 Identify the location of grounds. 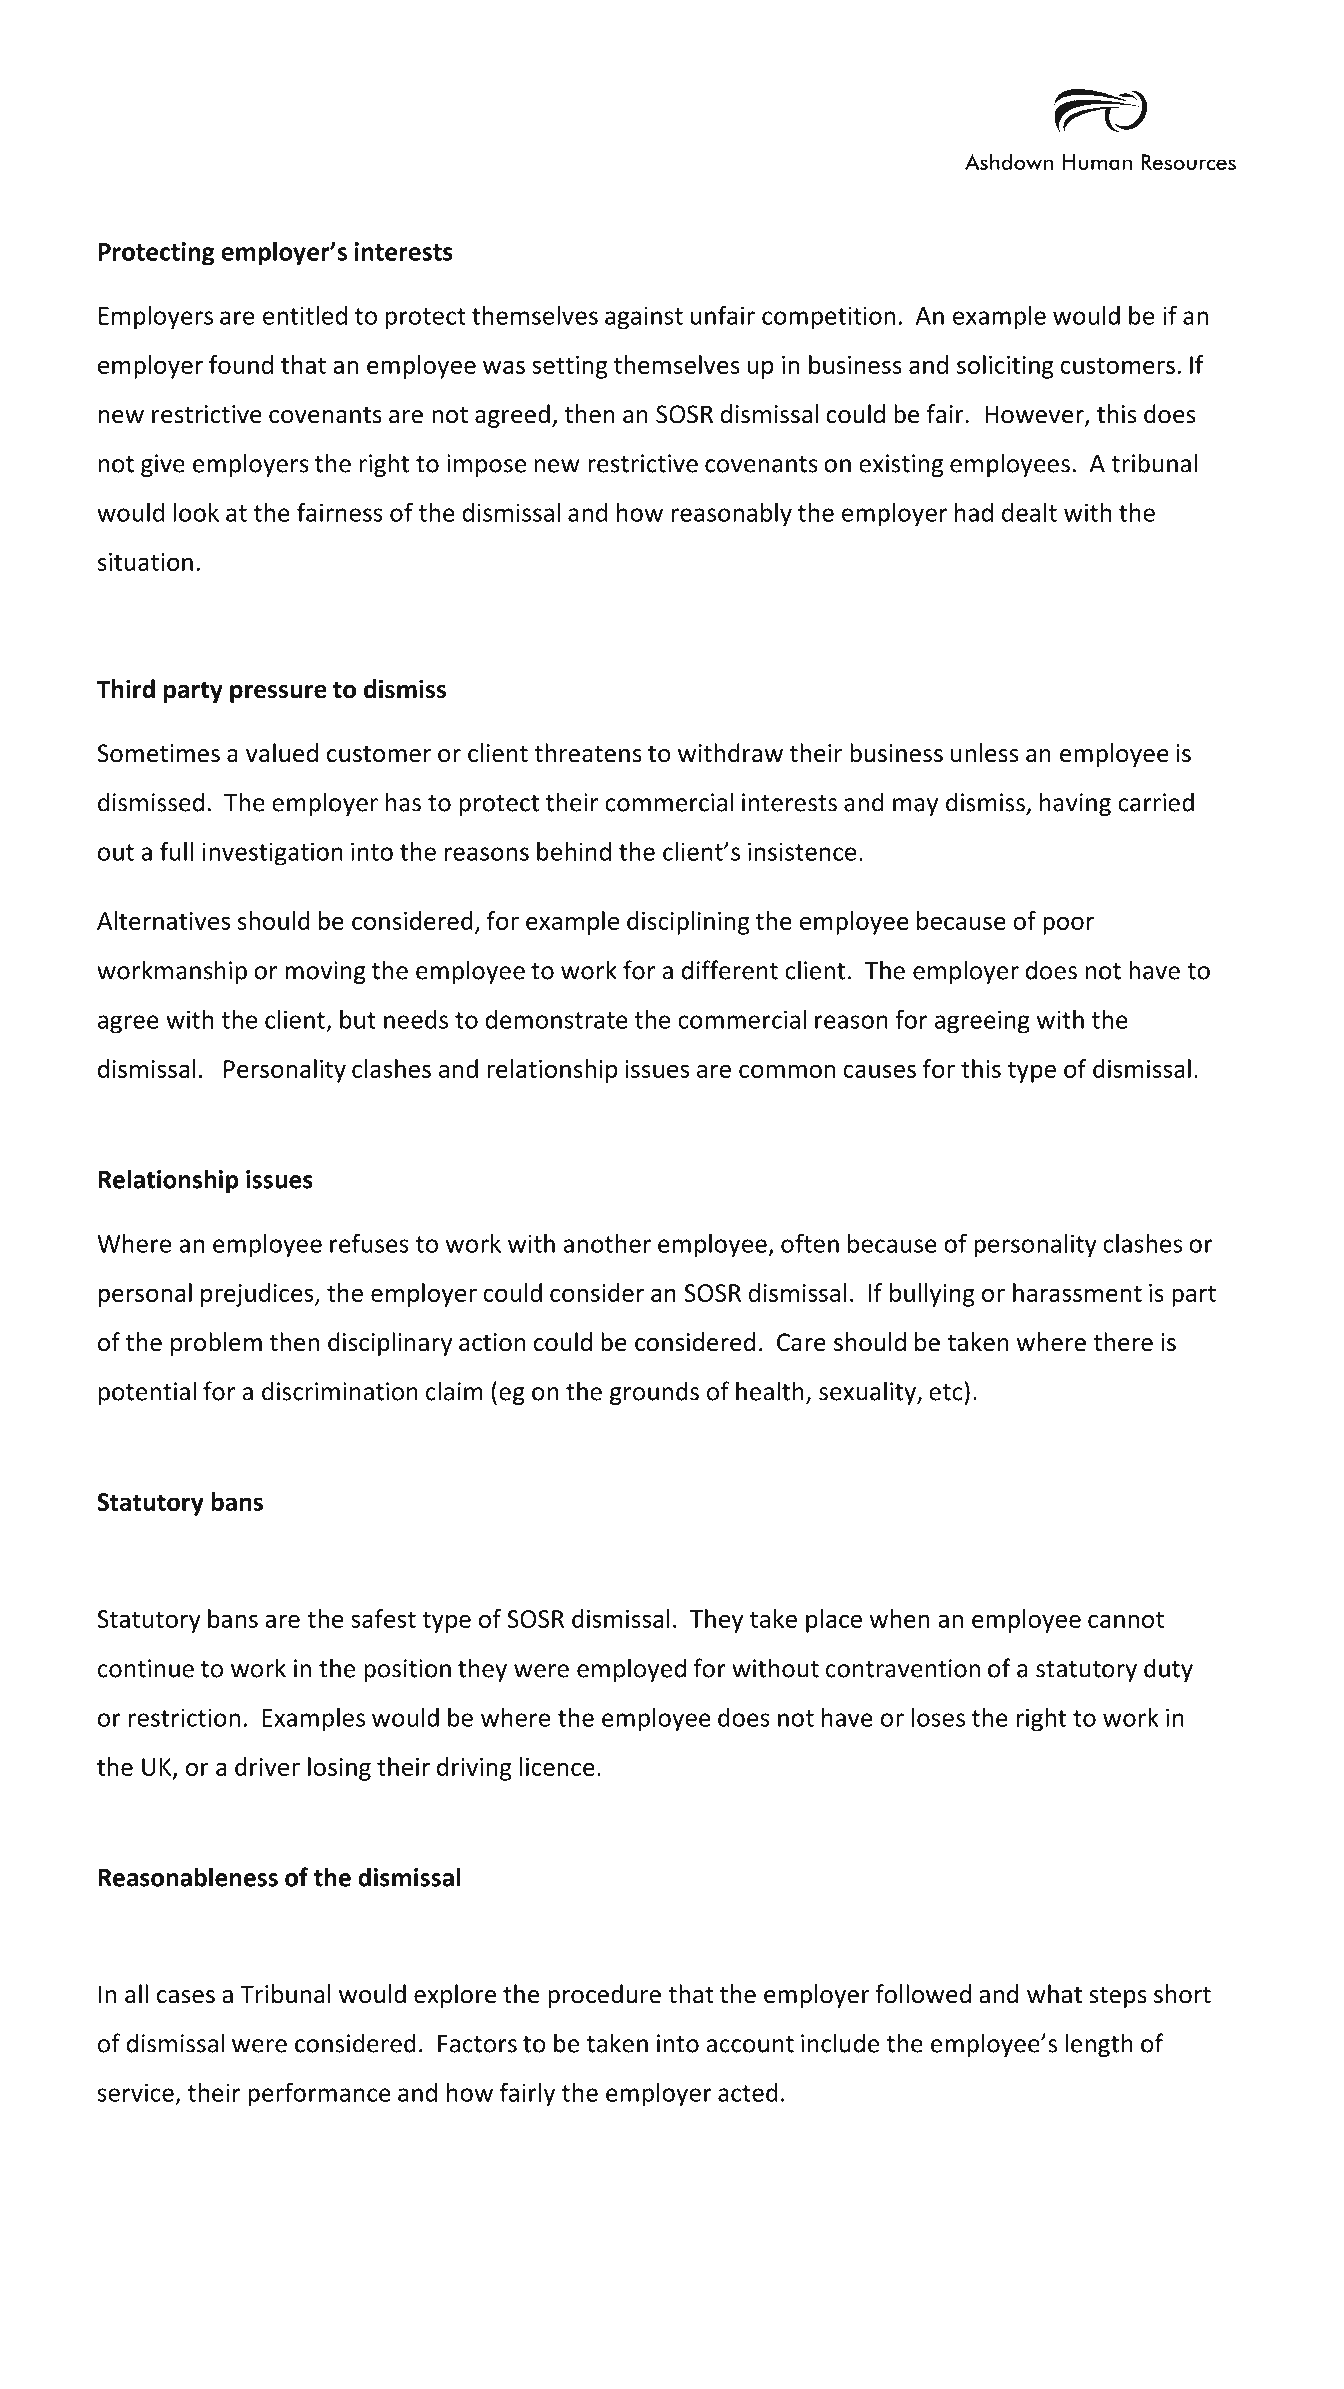
(654, 1393).
